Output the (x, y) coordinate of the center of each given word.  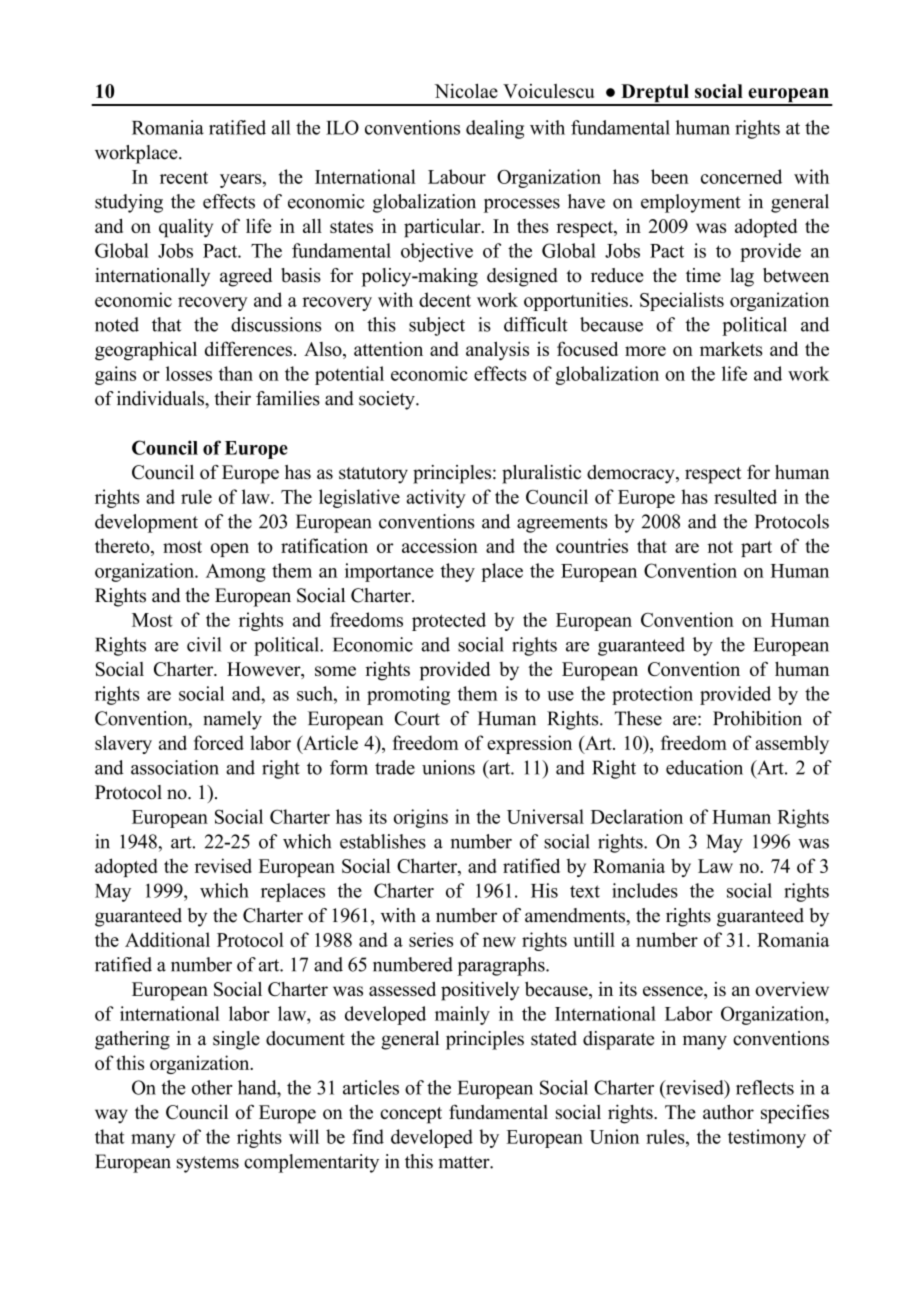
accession (440, 545)
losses (189, 373)
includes (645, 890)
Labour (457, 176)
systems (208, 1164)
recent (184, 177)
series (431, 939)
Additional (167, 939)
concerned (741, 176)
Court (417, 718)
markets (731, 348)
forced (219, 742)
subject (437, 326)
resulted (745, 496)
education (704, 767)
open (230, 550)
